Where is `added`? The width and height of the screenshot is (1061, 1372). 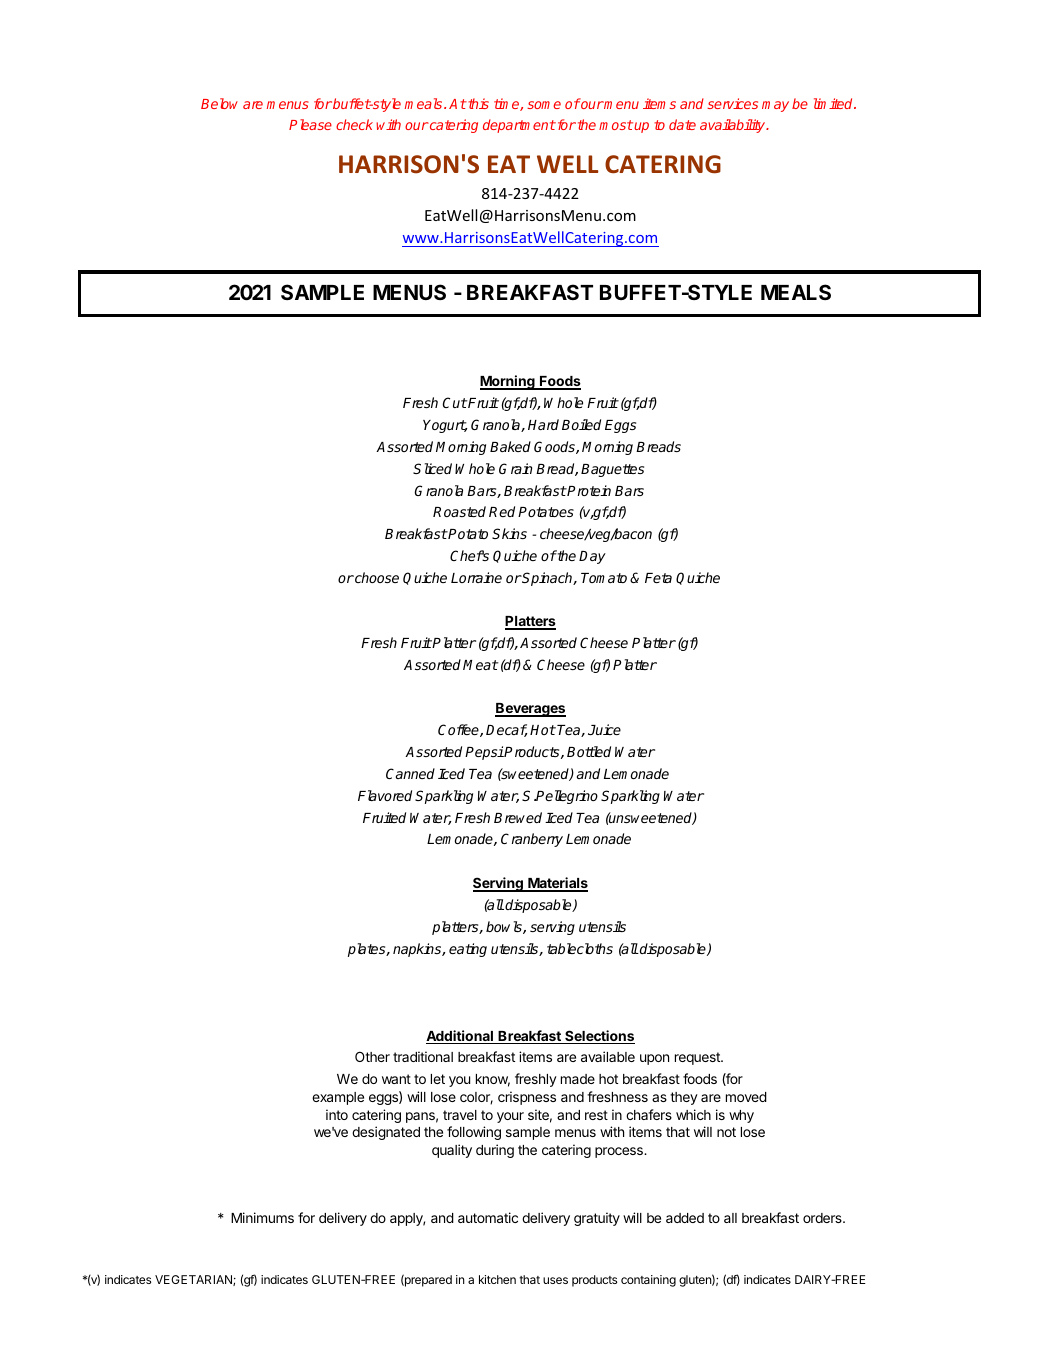 added is located at coordinates (685, 1218).
